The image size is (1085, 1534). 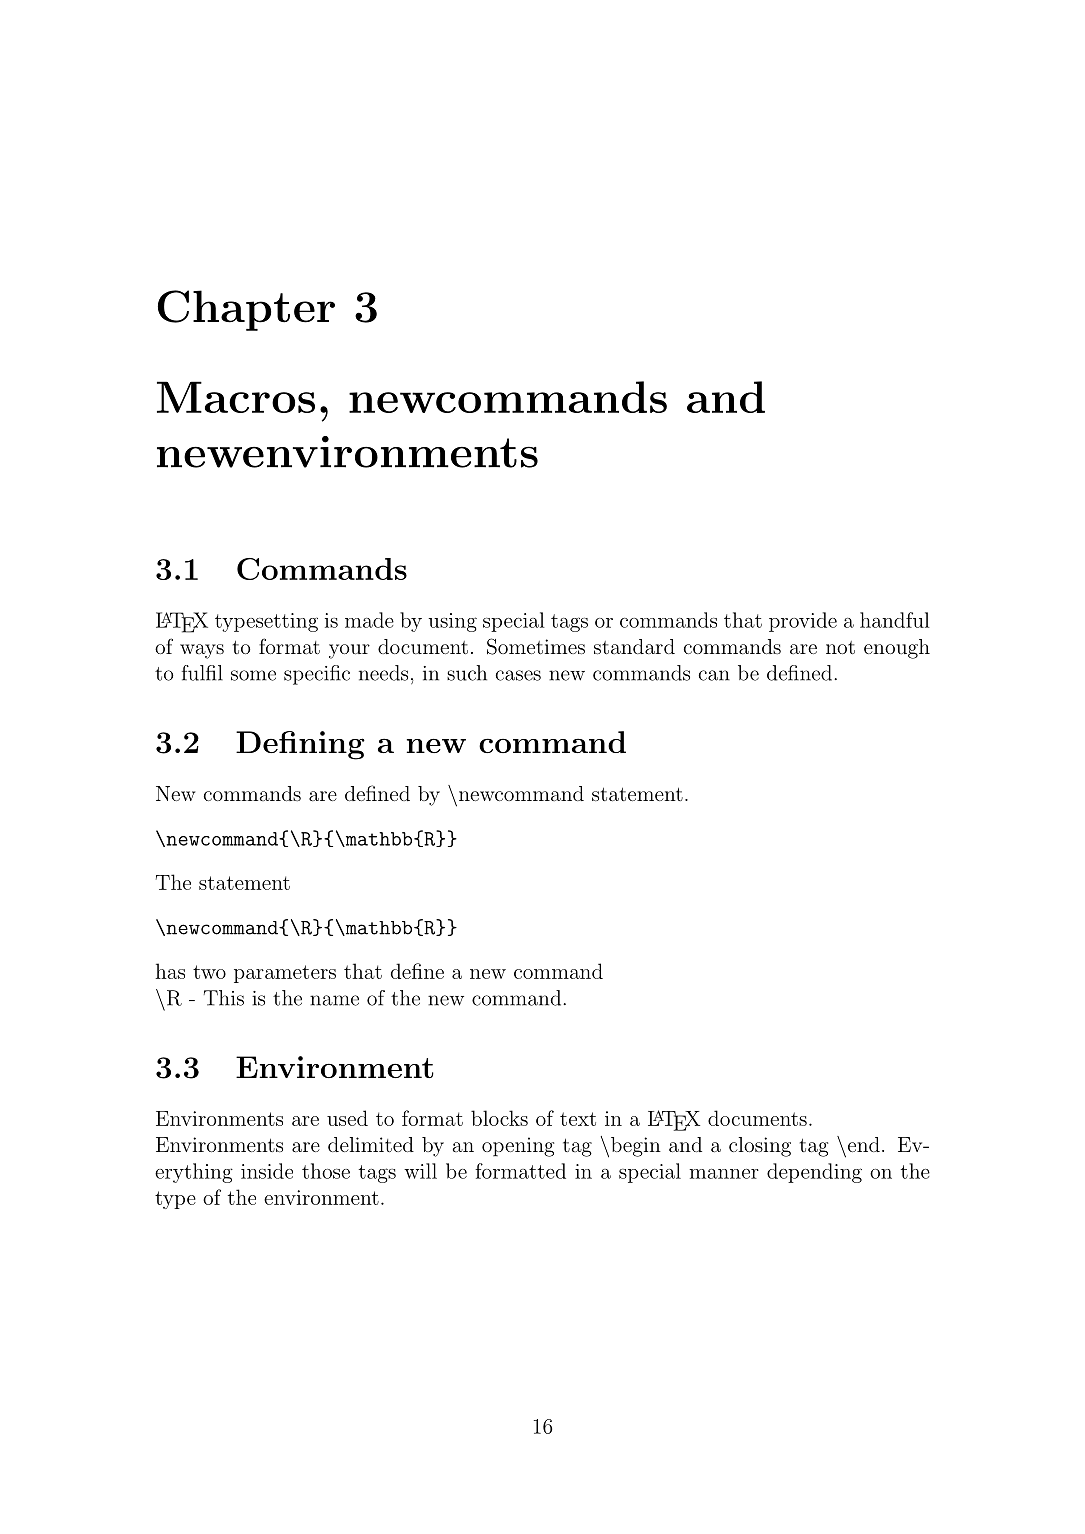 What do you see at coordinates (803, 622) in the screenshot?
I see `provide` at bounding box center [803, 622].
